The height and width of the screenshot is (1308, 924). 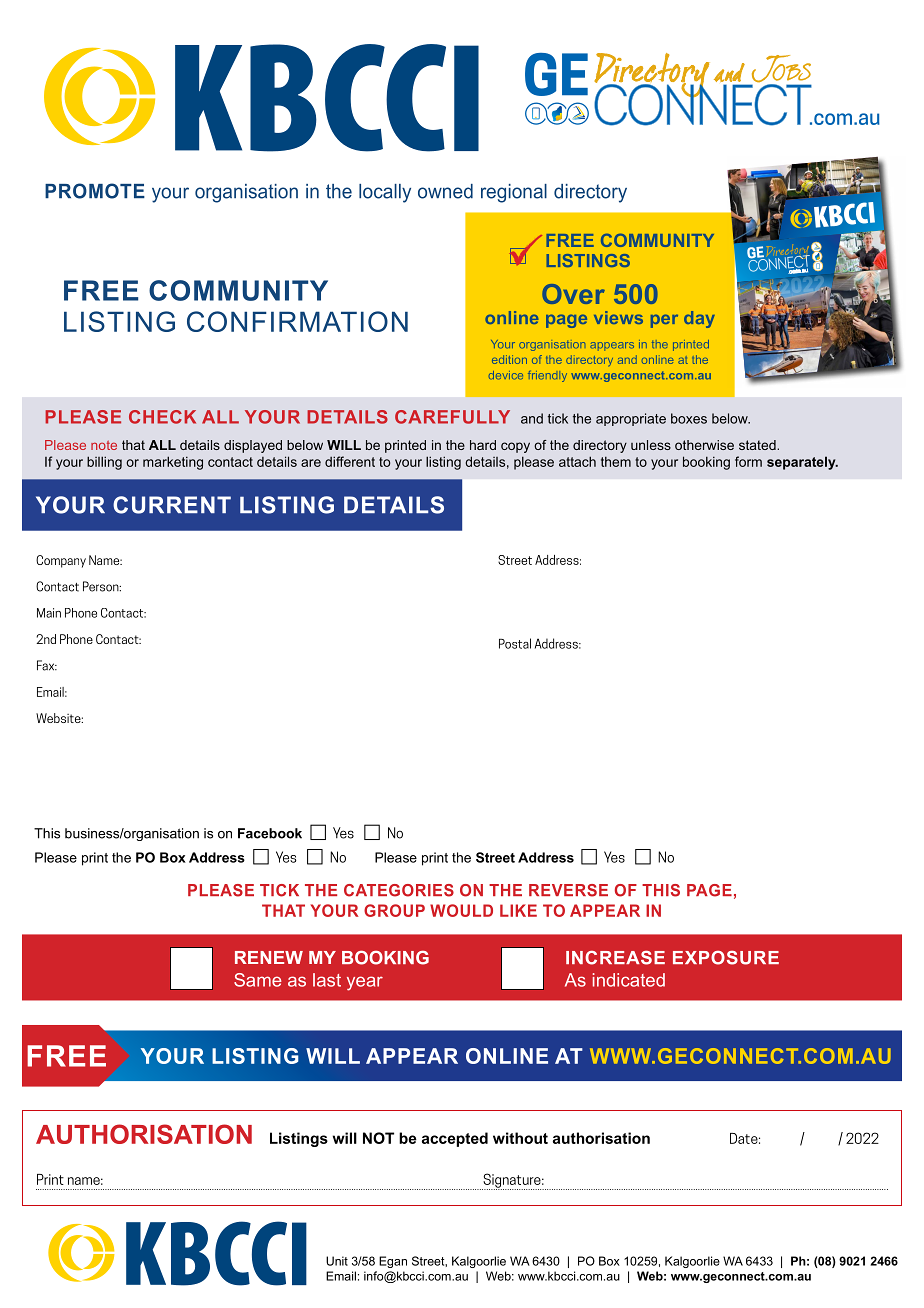 I want to click on indicated, so click(x=629, y=980).
